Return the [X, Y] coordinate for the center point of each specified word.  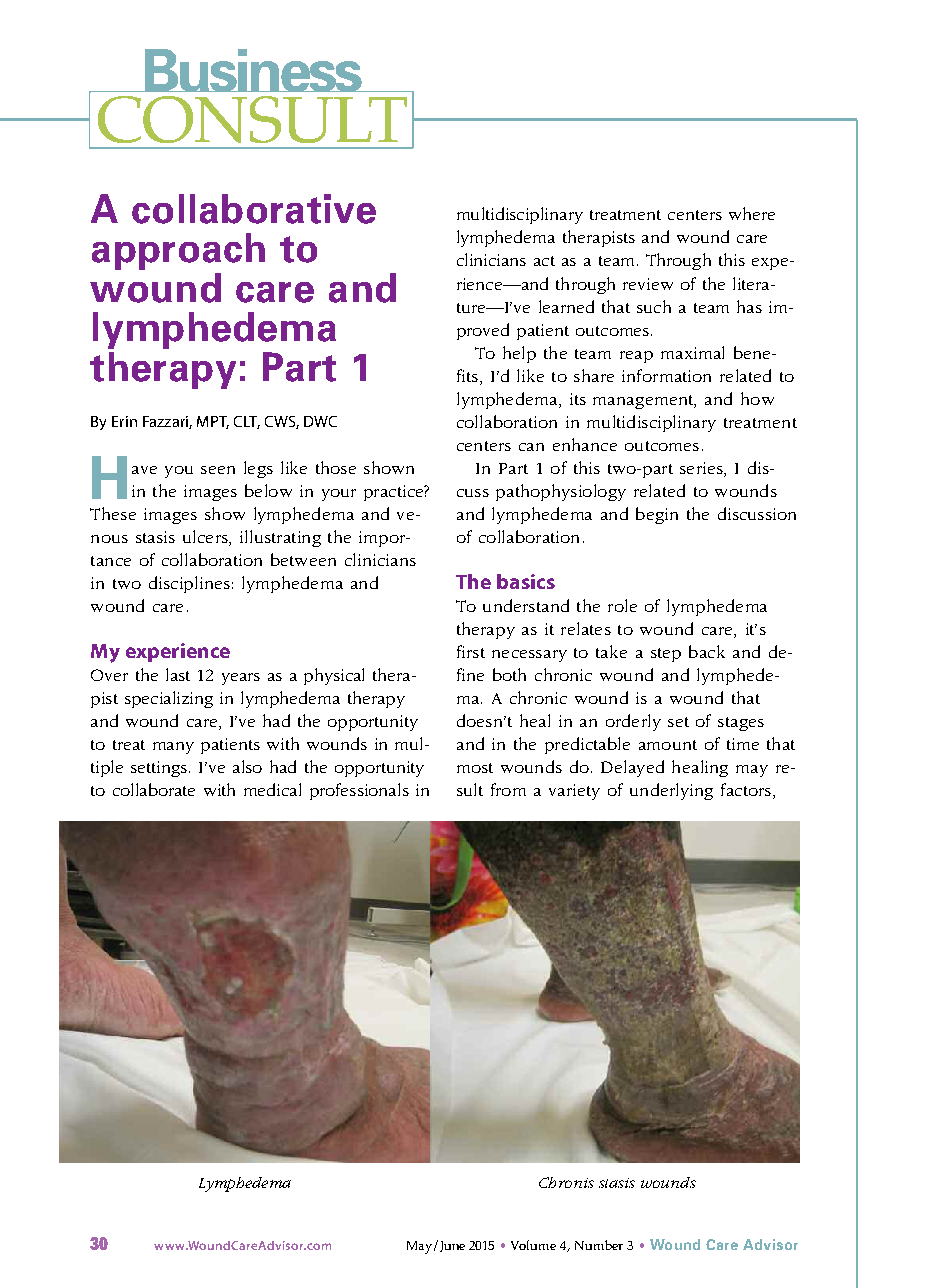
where [752, 213]
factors [746, 789]
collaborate [154, 789]
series [702, 468]
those [336, 467]
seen [218, 470]
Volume [533, 1245]
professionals [359, 791]
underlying [671, 791]
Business [253, 70]
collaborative [254, 209]
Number [599, 1245]
